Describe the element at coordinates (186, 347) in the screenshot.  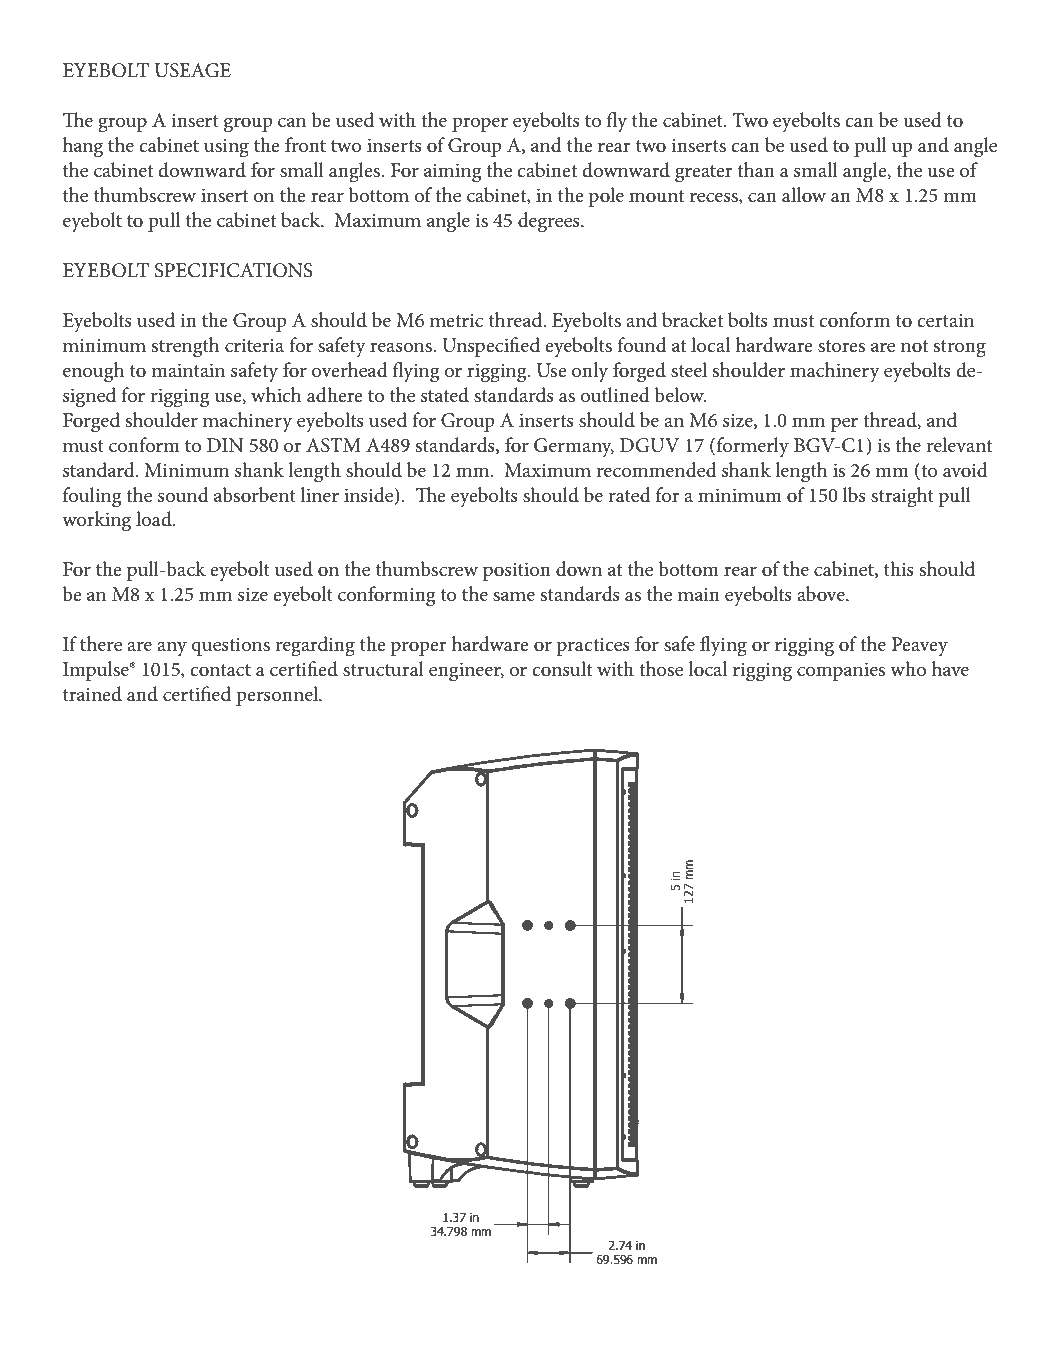
I see `strength` at that location.
